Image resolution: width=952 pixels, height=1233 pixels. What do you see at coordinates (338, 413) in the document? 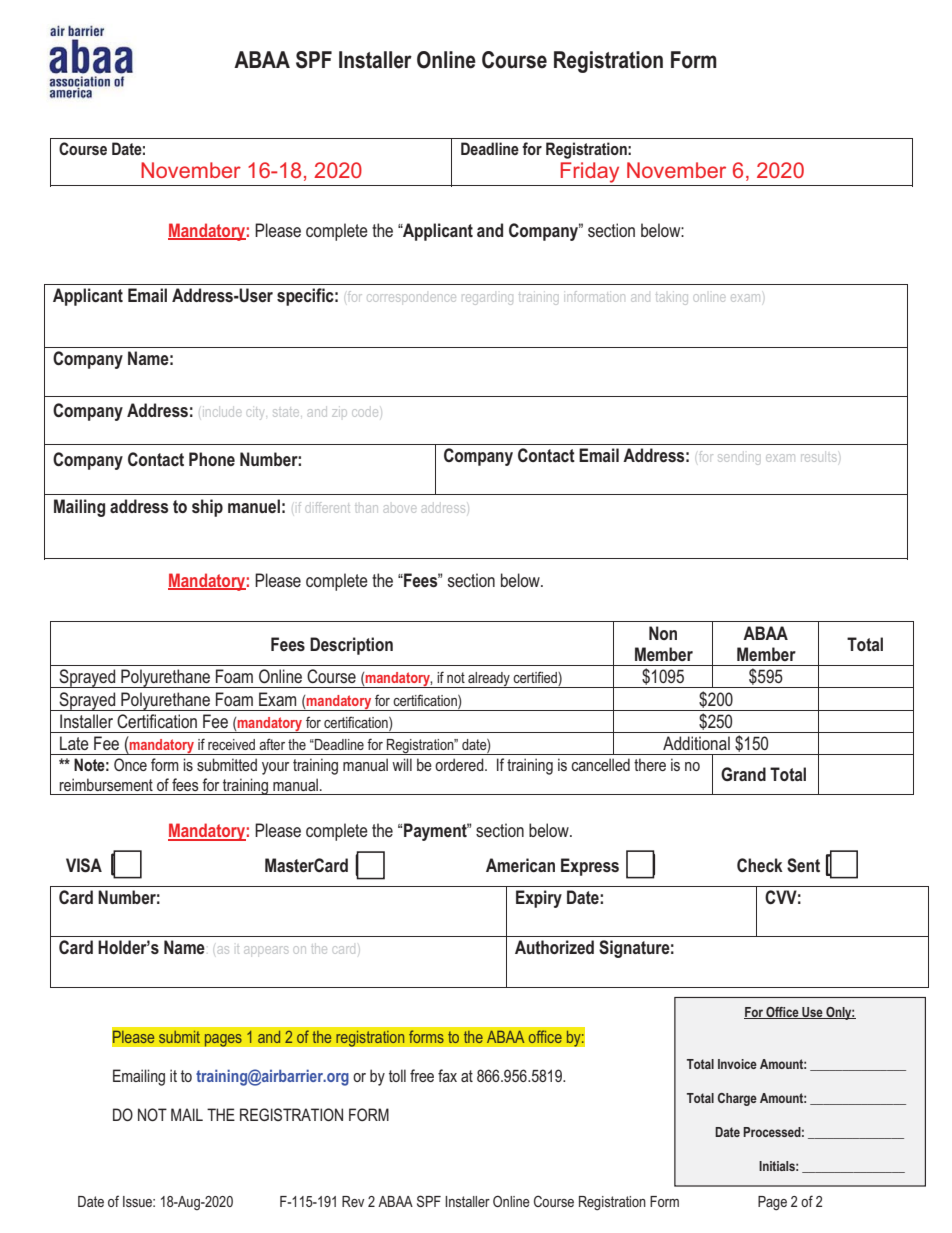
I see `zip` at bounding box center [338, 413].
